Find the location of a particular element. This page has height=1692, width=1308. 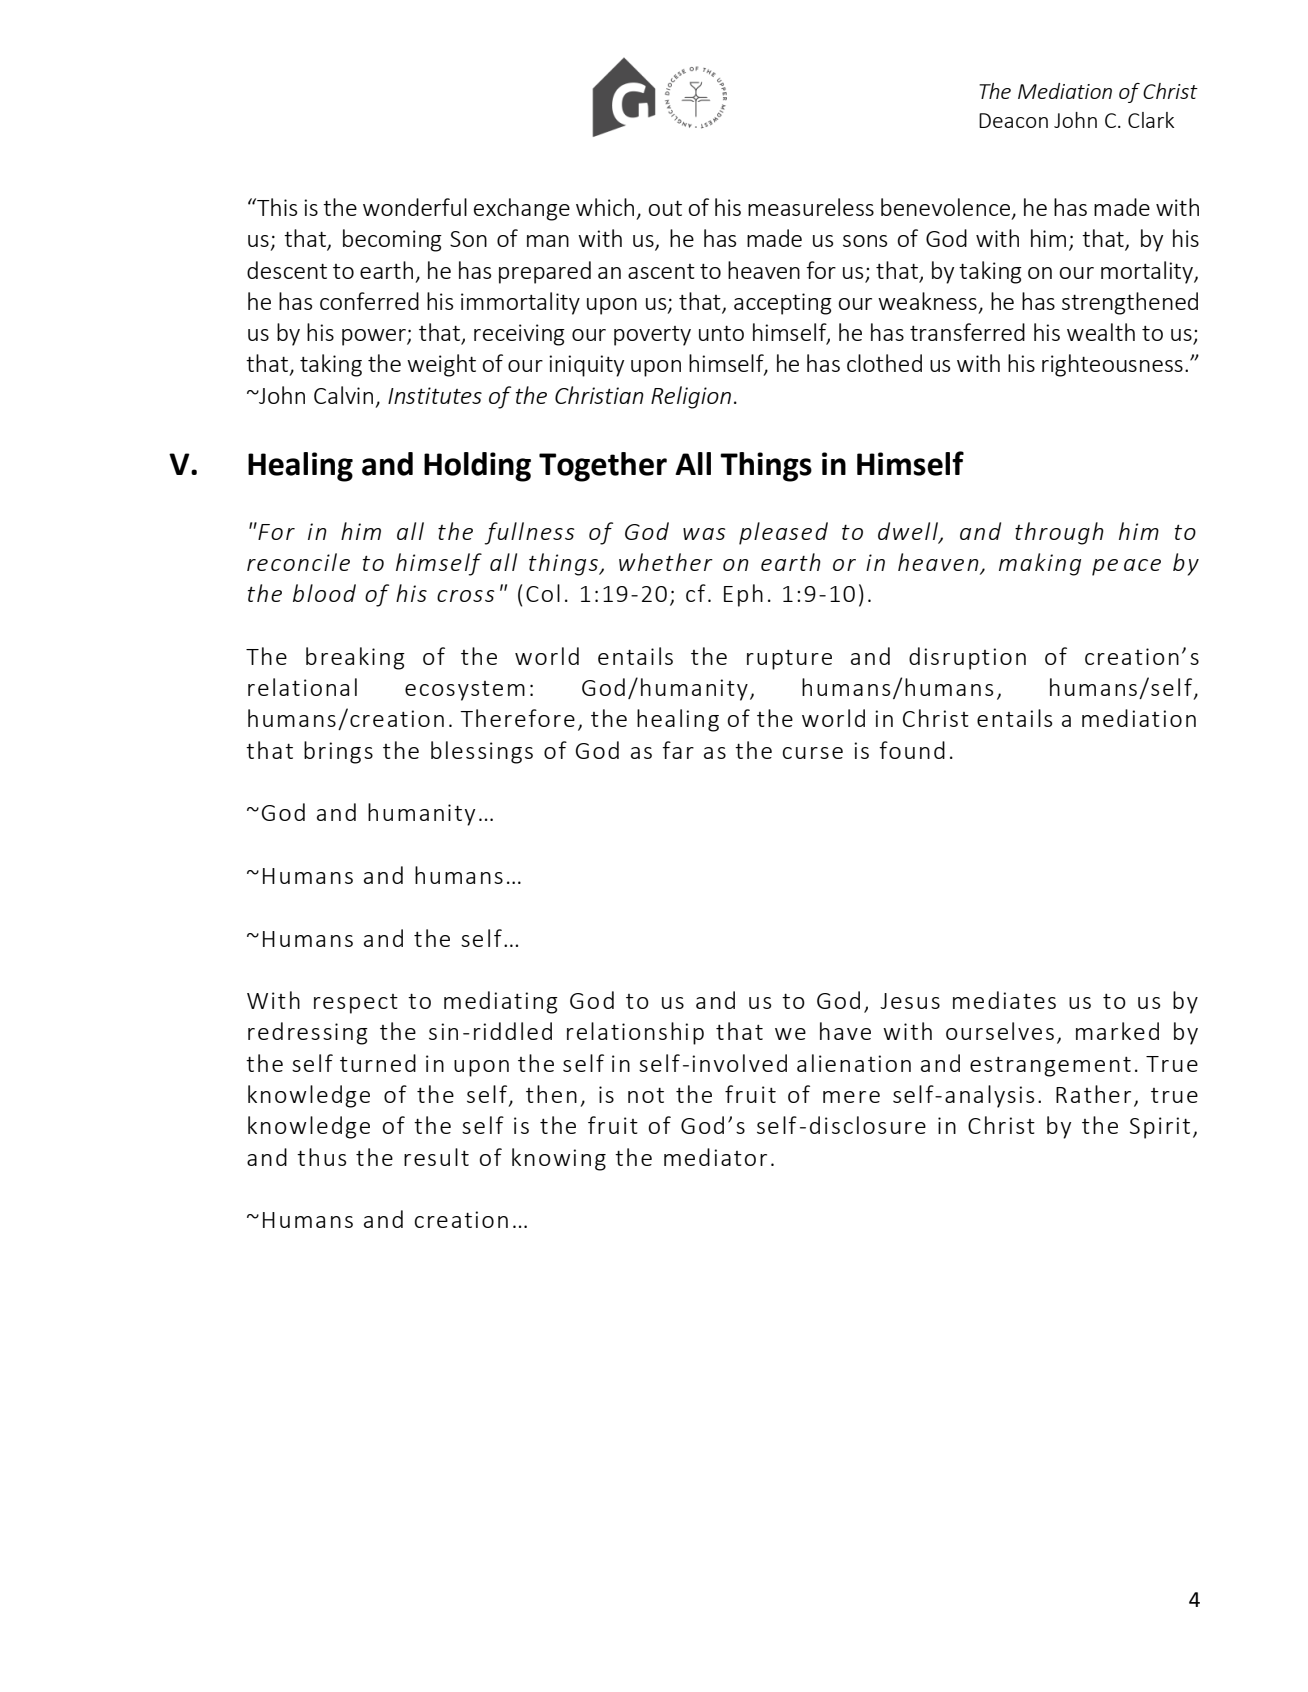

result is located at coordinates (436, 1157).
